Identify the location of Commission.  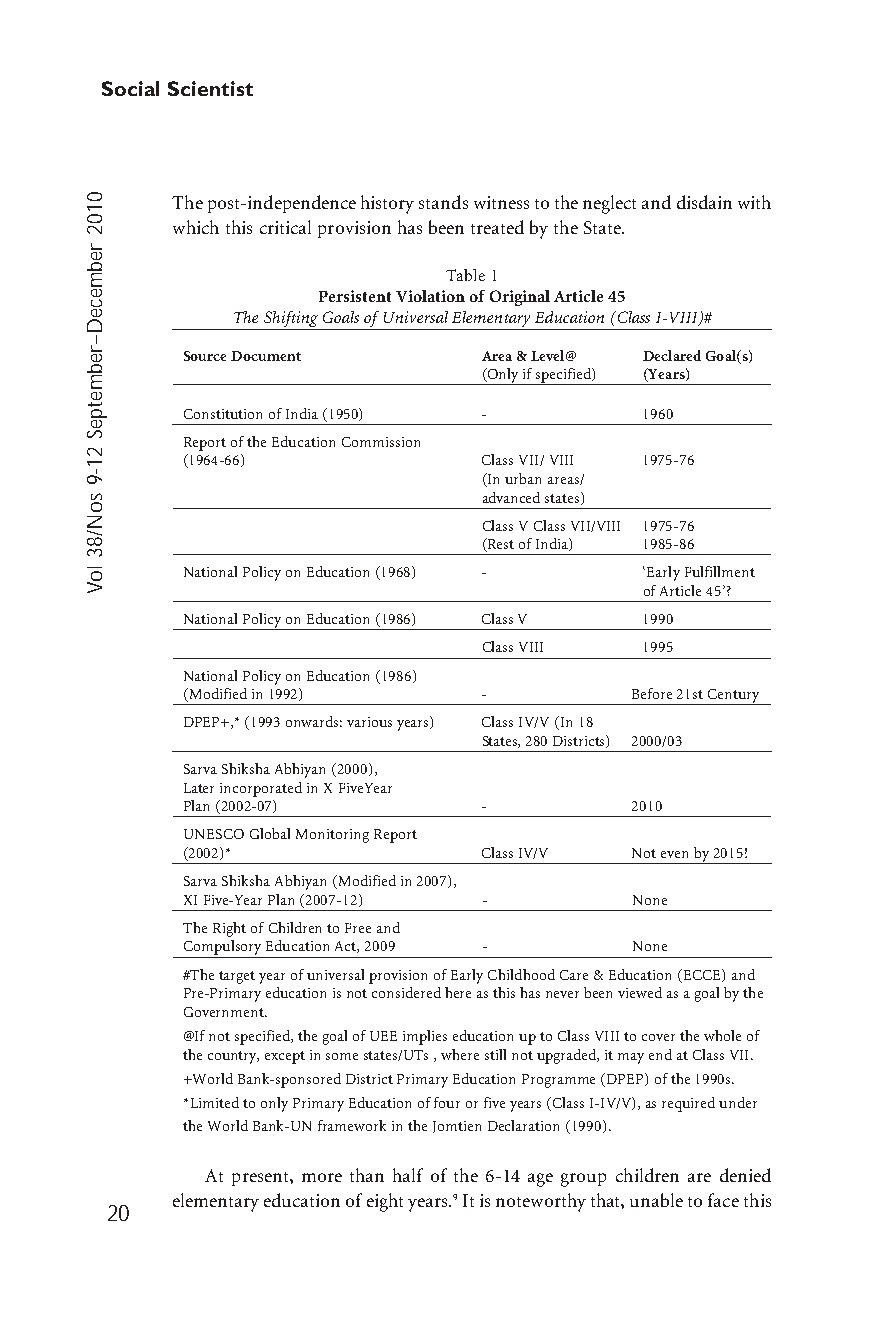
(381, 442).
